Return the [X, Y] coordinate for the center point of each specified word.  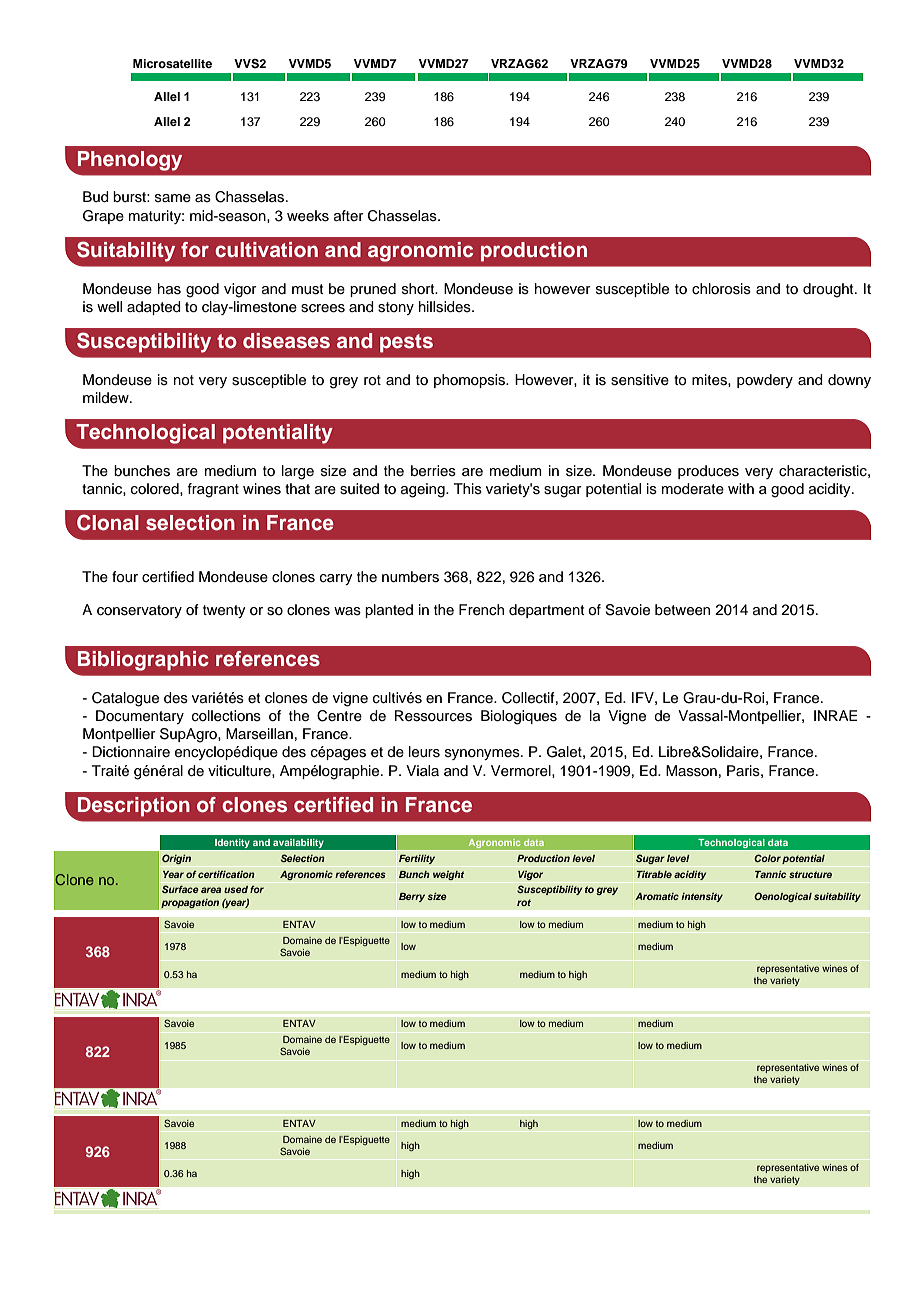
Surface [180, 889]
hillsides [446, 307]
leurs [424, 752]
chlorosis [721, 289]
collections [226, 716]
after [349, 215]
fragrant [213, 490]
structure [810, 874]
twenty [224, 611]
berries [433, 471]
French [481, 610]
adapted [154, 308]
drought [829, 290]
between [682, 610]
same [173, 198]
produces [708, 472]
